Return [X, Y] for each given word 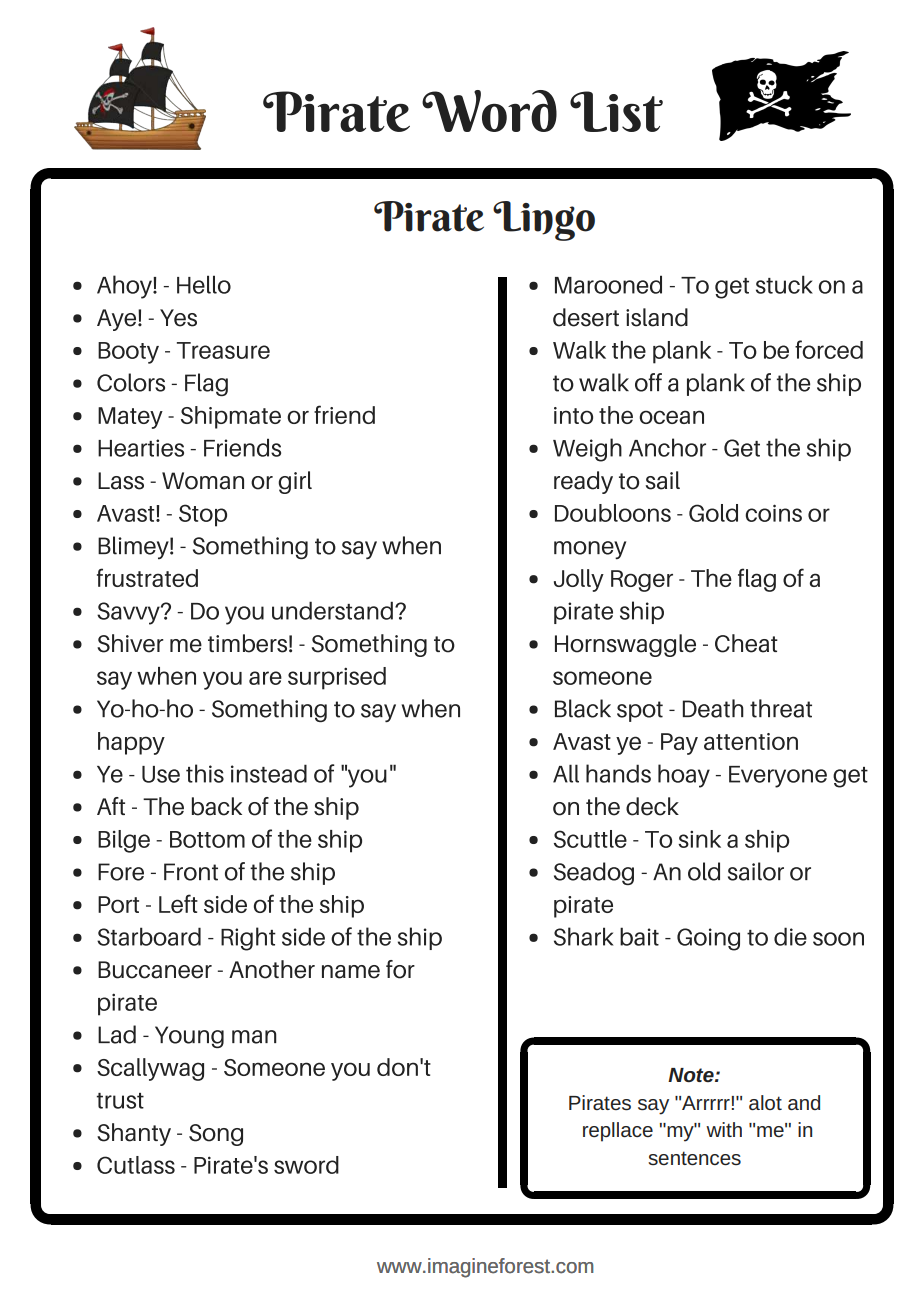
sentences [694, 1158]
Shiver [130, 643]
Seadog [594, 873]
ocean [671, 417]
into [573, 415]
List [616, 111]
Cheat [746, 643]
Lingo [544, 221]
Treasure [223, 350]
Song [216, 1135]
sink [699, 839]
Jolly [579, 580]
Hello [204, 284]
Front [191, 872]
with [724, 1129]
